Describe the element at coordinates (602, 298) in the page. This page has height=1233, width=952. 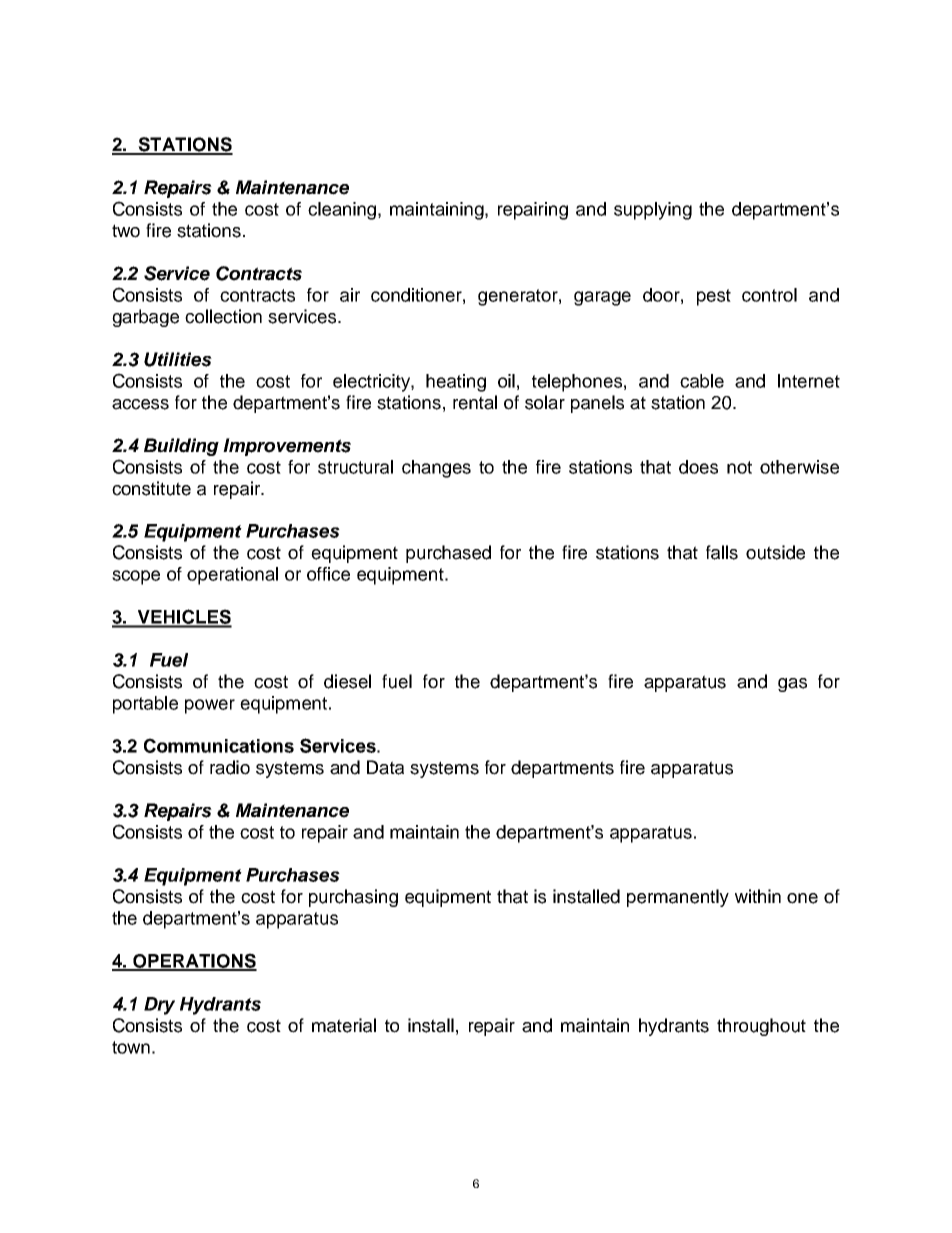
I see `garage` at that location.
